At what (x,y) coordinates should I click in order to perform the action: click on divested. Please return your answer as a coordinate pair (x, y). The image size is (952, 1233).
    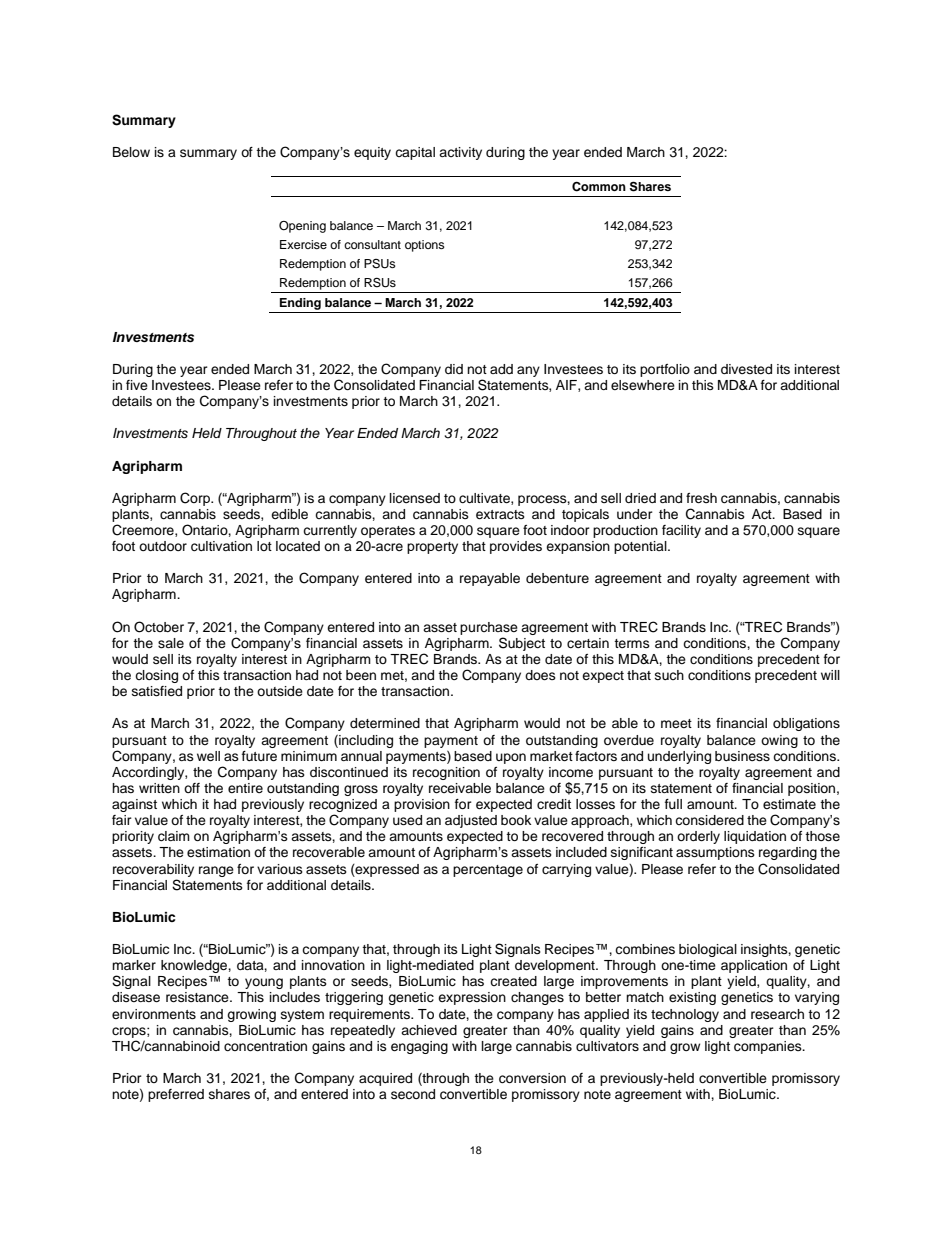
    Looking at the image, I should click on (746, 369).
